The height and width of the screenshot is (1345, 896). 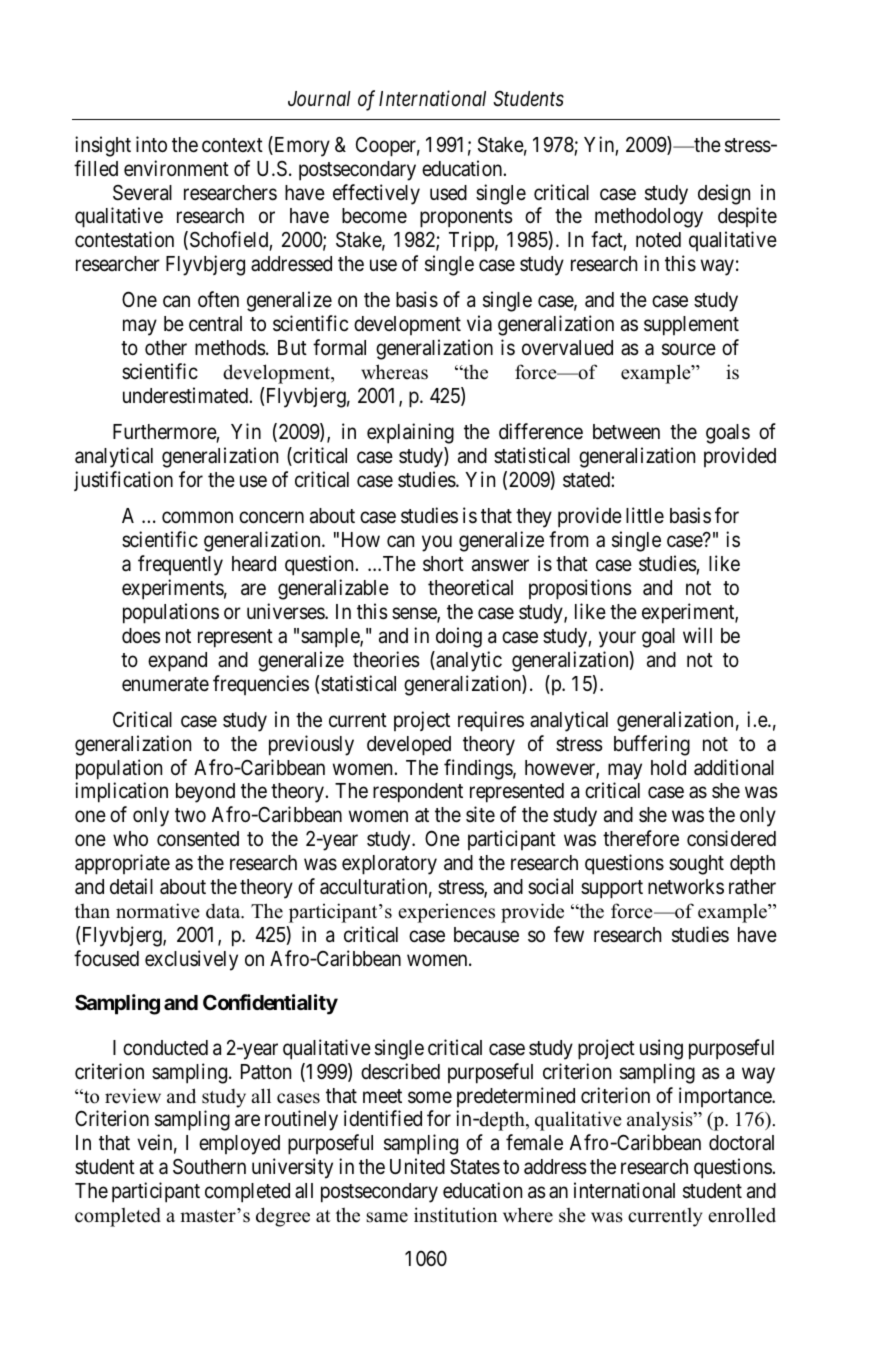 I want to click on analysis, so click(x=661, y=1121).
